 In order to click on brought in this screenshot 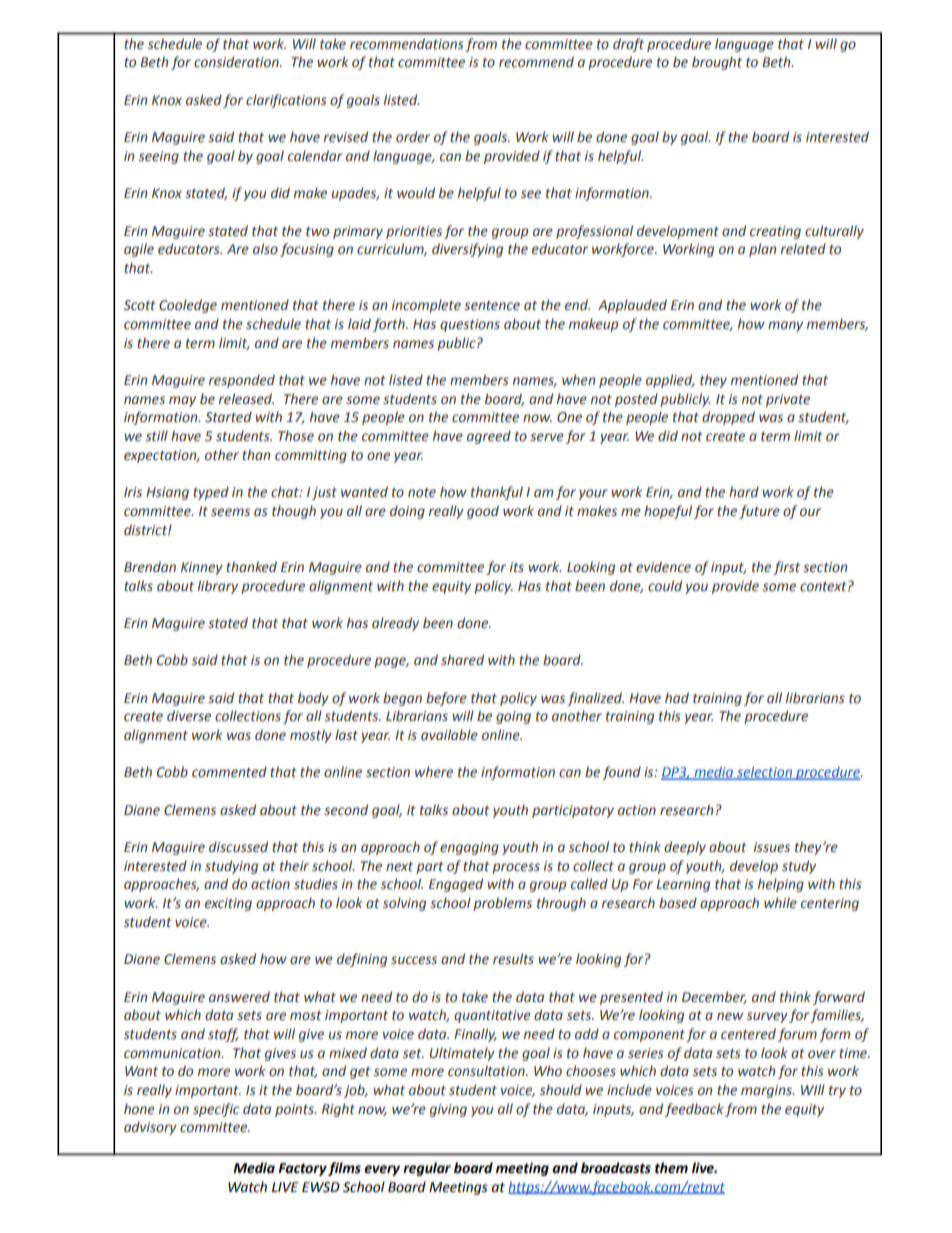, I will do `click(717, 63)`.
